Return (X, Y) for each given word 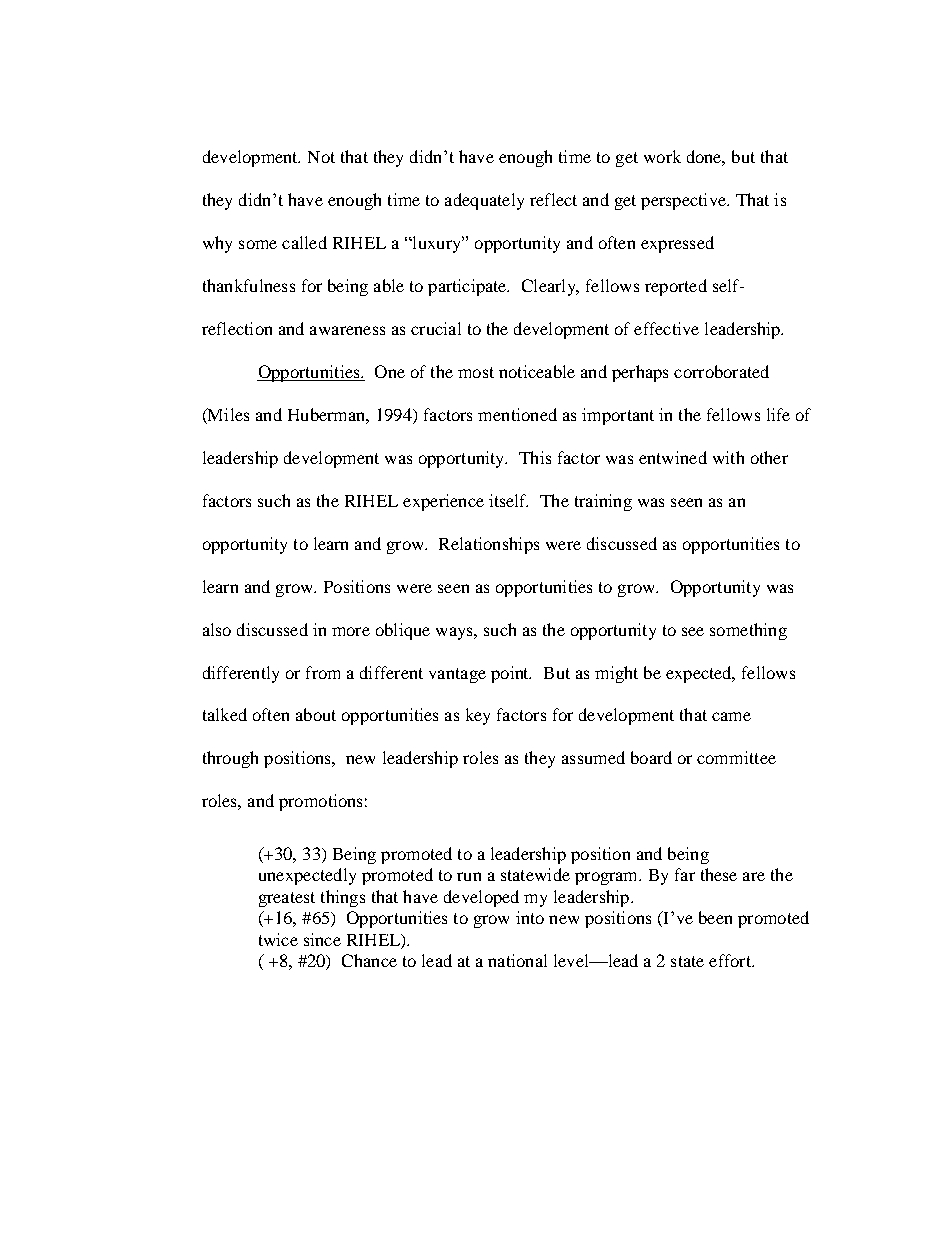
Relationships (489, 545)
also (217, 629)
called (304, 242)
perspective (684, 201)
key (478, 716)
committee (736, 757)
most (476, 372)
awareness (347, 330)
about (316, 714)
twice (278, 939)
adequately (484, 201)
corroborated (721, 371)
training (603, 502)
